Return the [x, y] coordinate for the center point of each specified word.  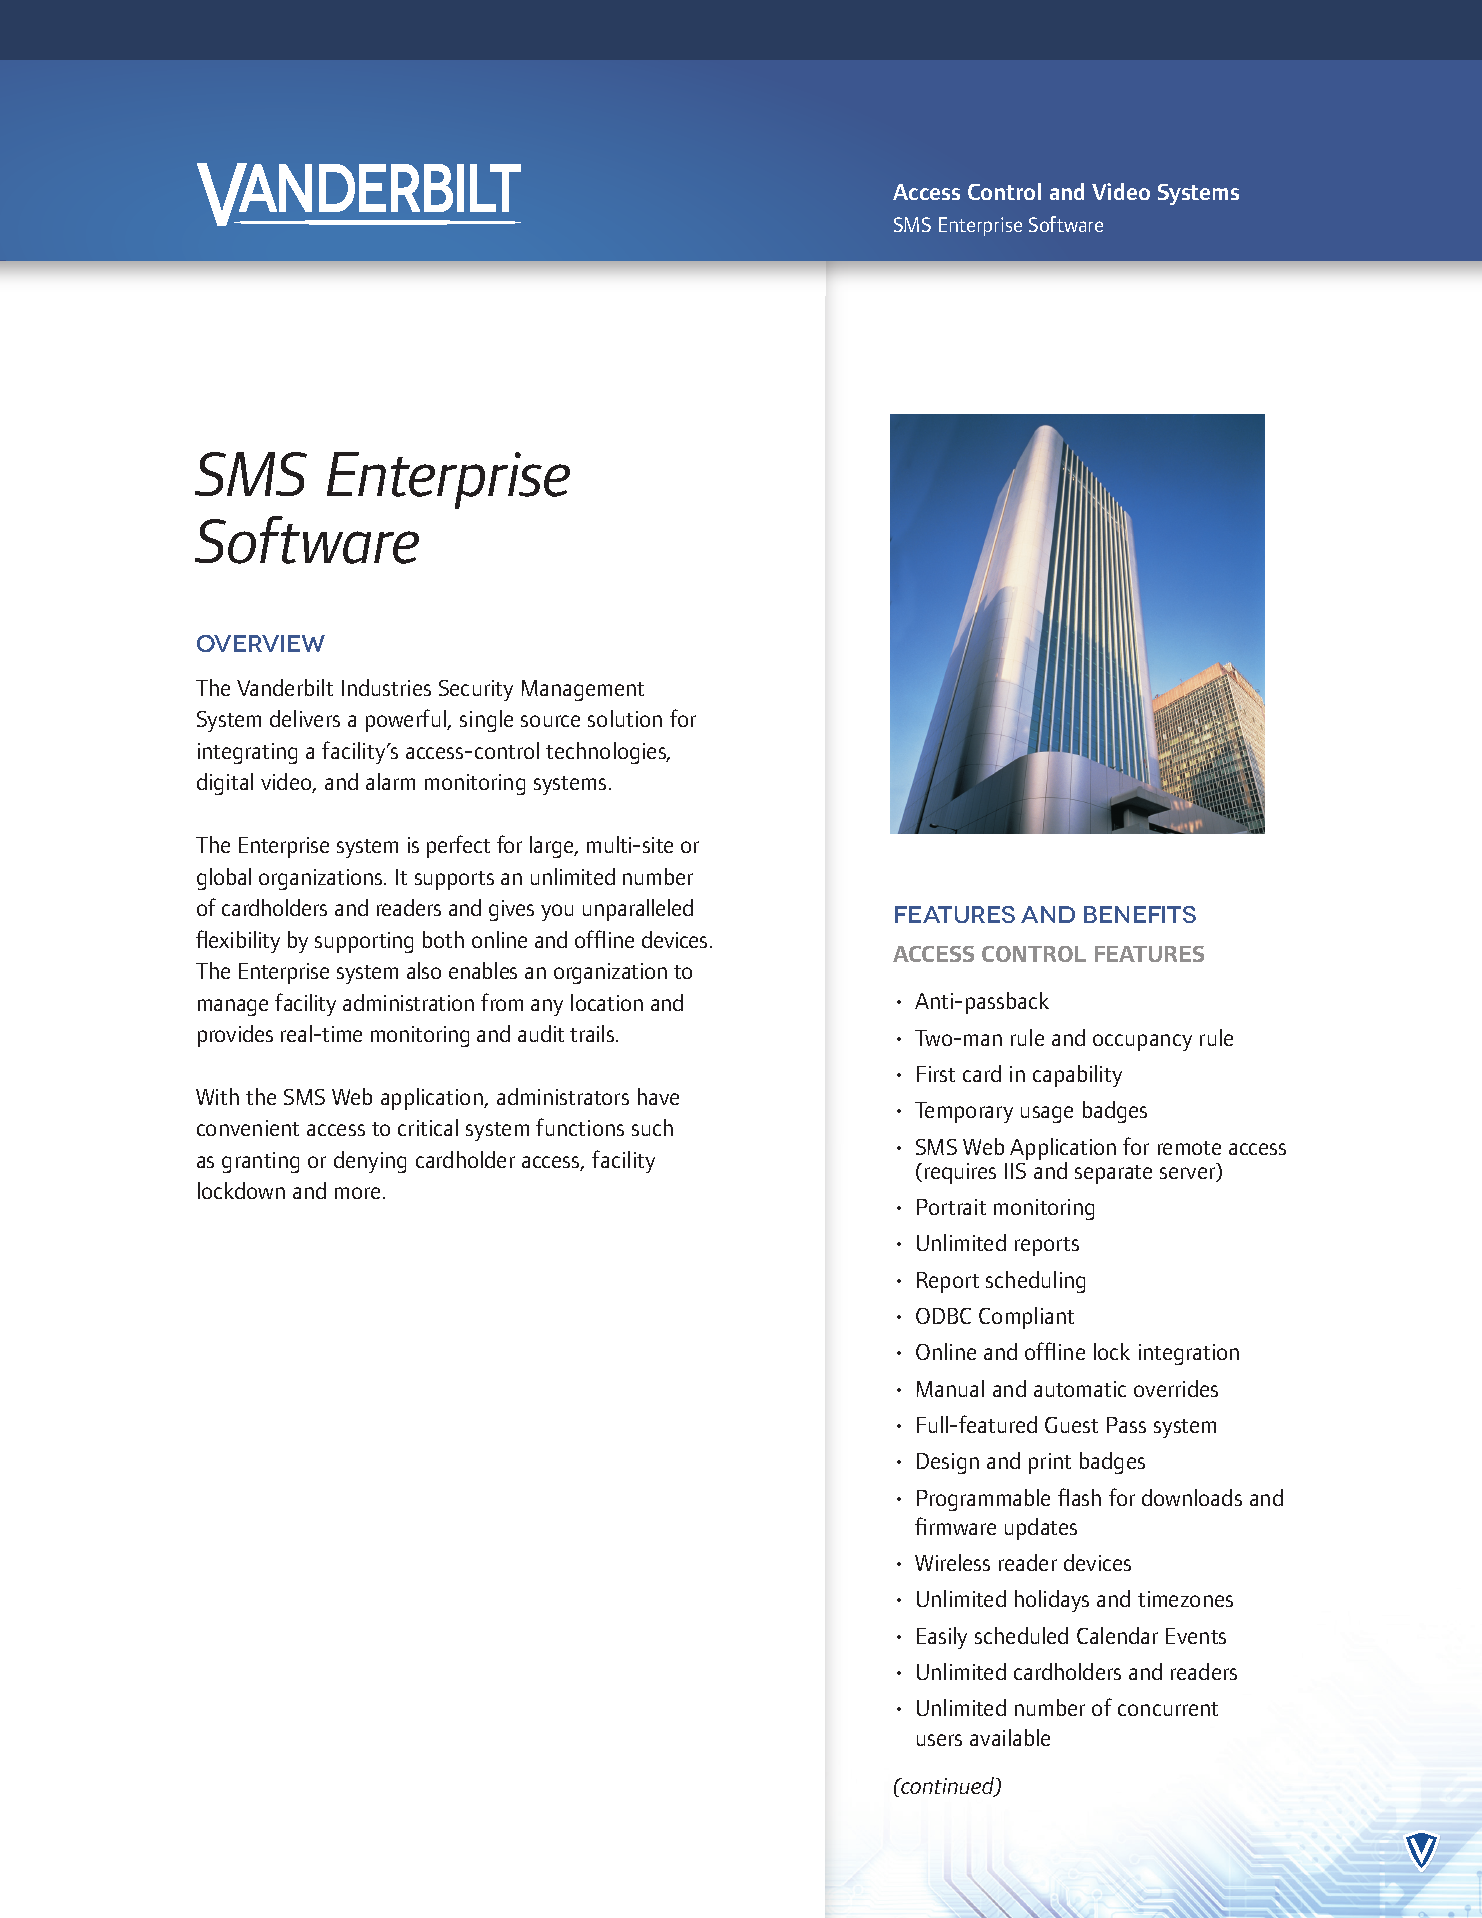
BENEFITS [1140, 914]
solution [625, 718]
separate [1113, 1174]
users [939, 1740]
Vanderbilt [285, 687]
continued [948, 1787]
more [357, 1193]
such [652, 1127]
